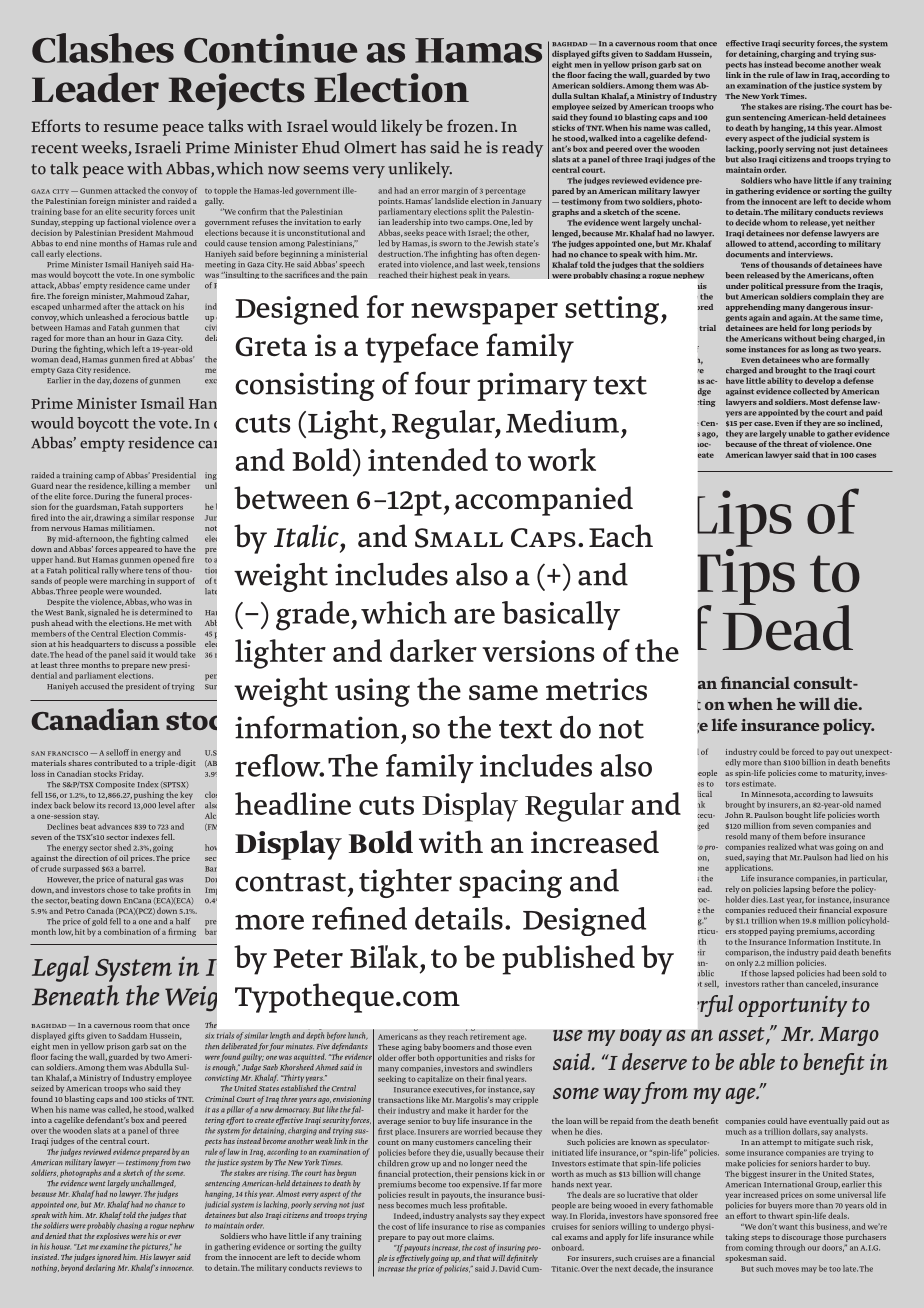  What do you see at coordinates (346, 1173) in the screenshot?
I see `begun` at bounding box center [346, 1173].
